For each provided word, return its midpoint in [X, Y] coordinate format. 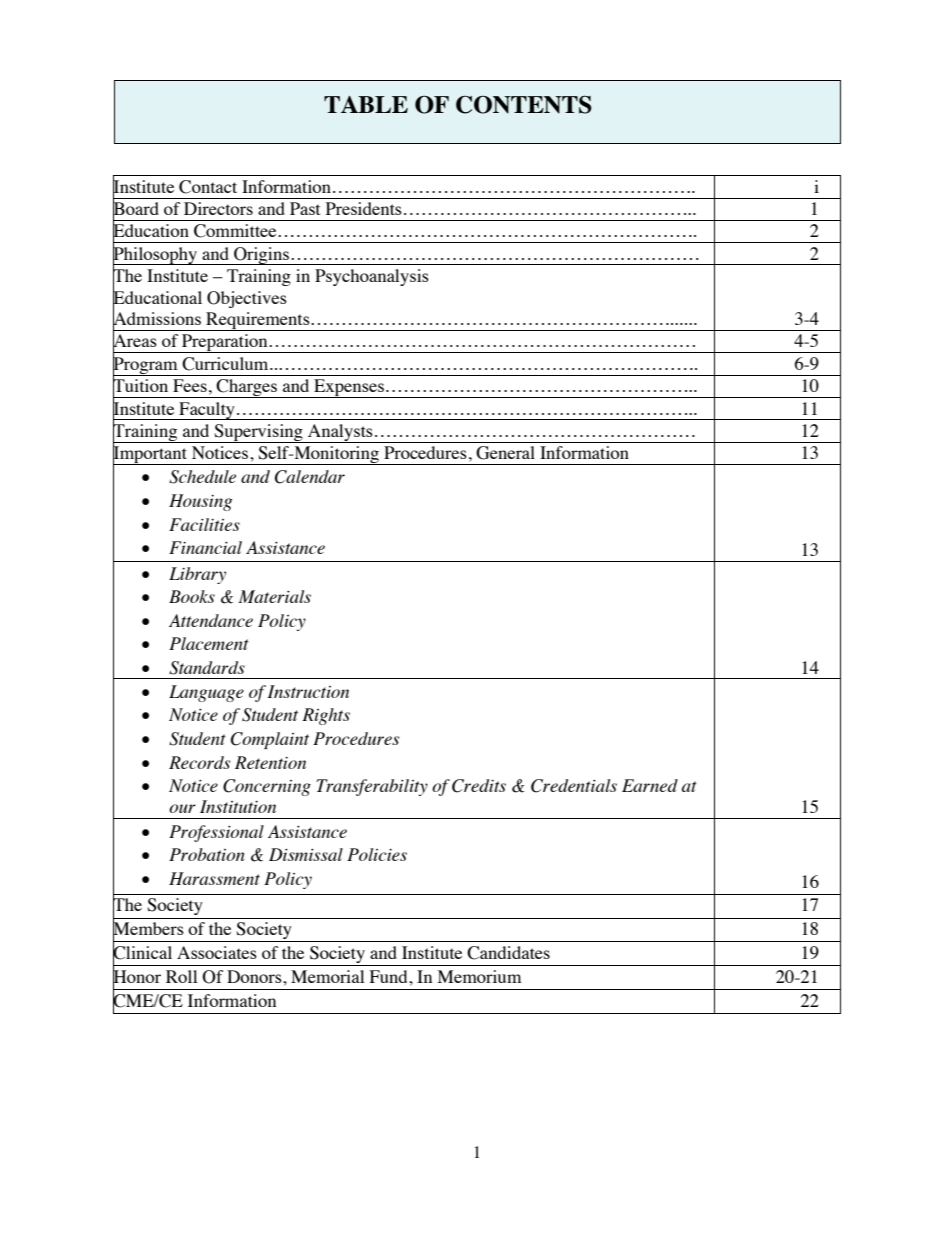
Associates [217, 952]
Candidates [508, 953]
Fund [390, 976]
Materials [274, 596]
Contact [208, 187]
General [505, 453]
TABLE [366, 104]
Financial [205, 547]
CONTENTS [524, 104]
